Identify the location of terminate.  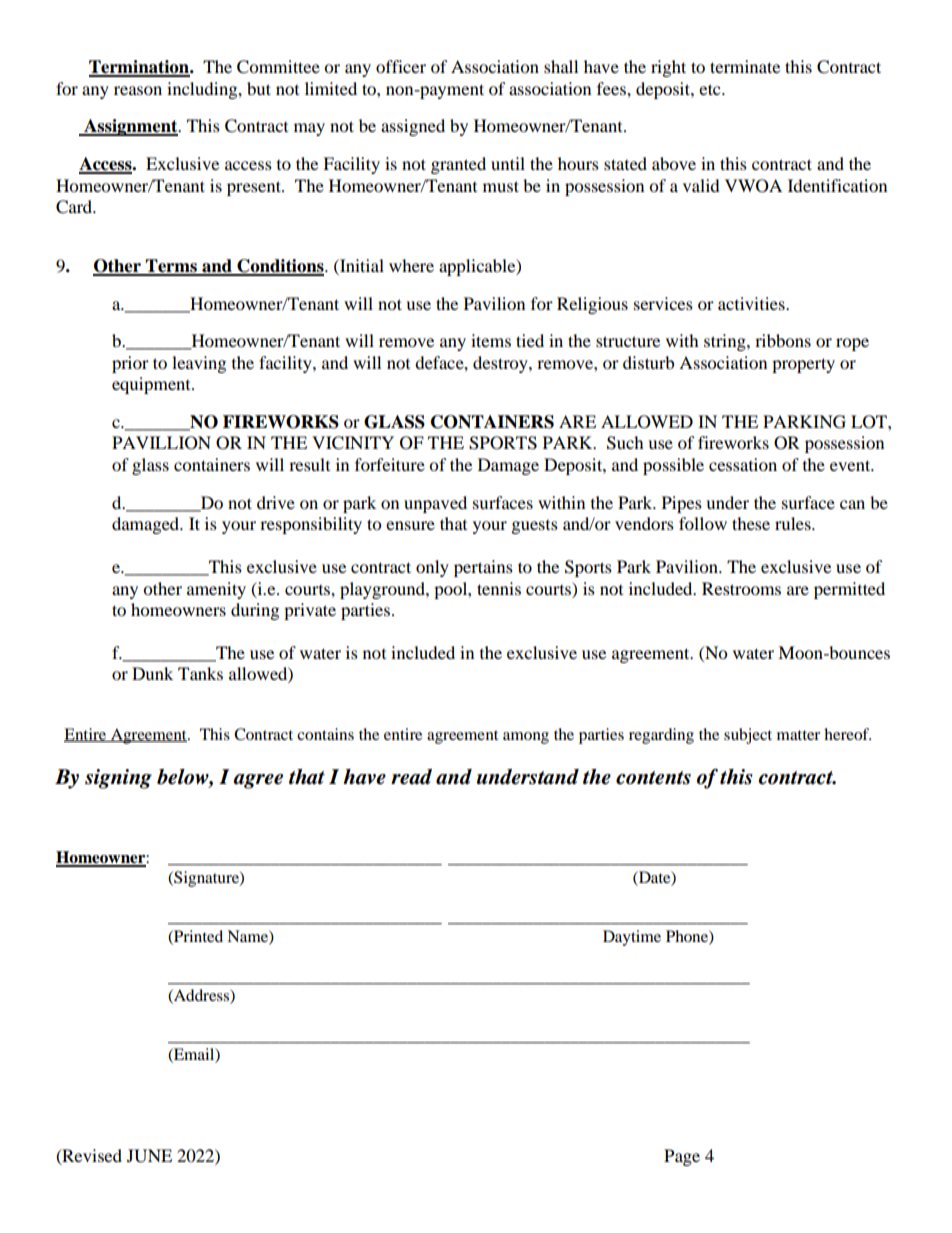
(745, 66).
